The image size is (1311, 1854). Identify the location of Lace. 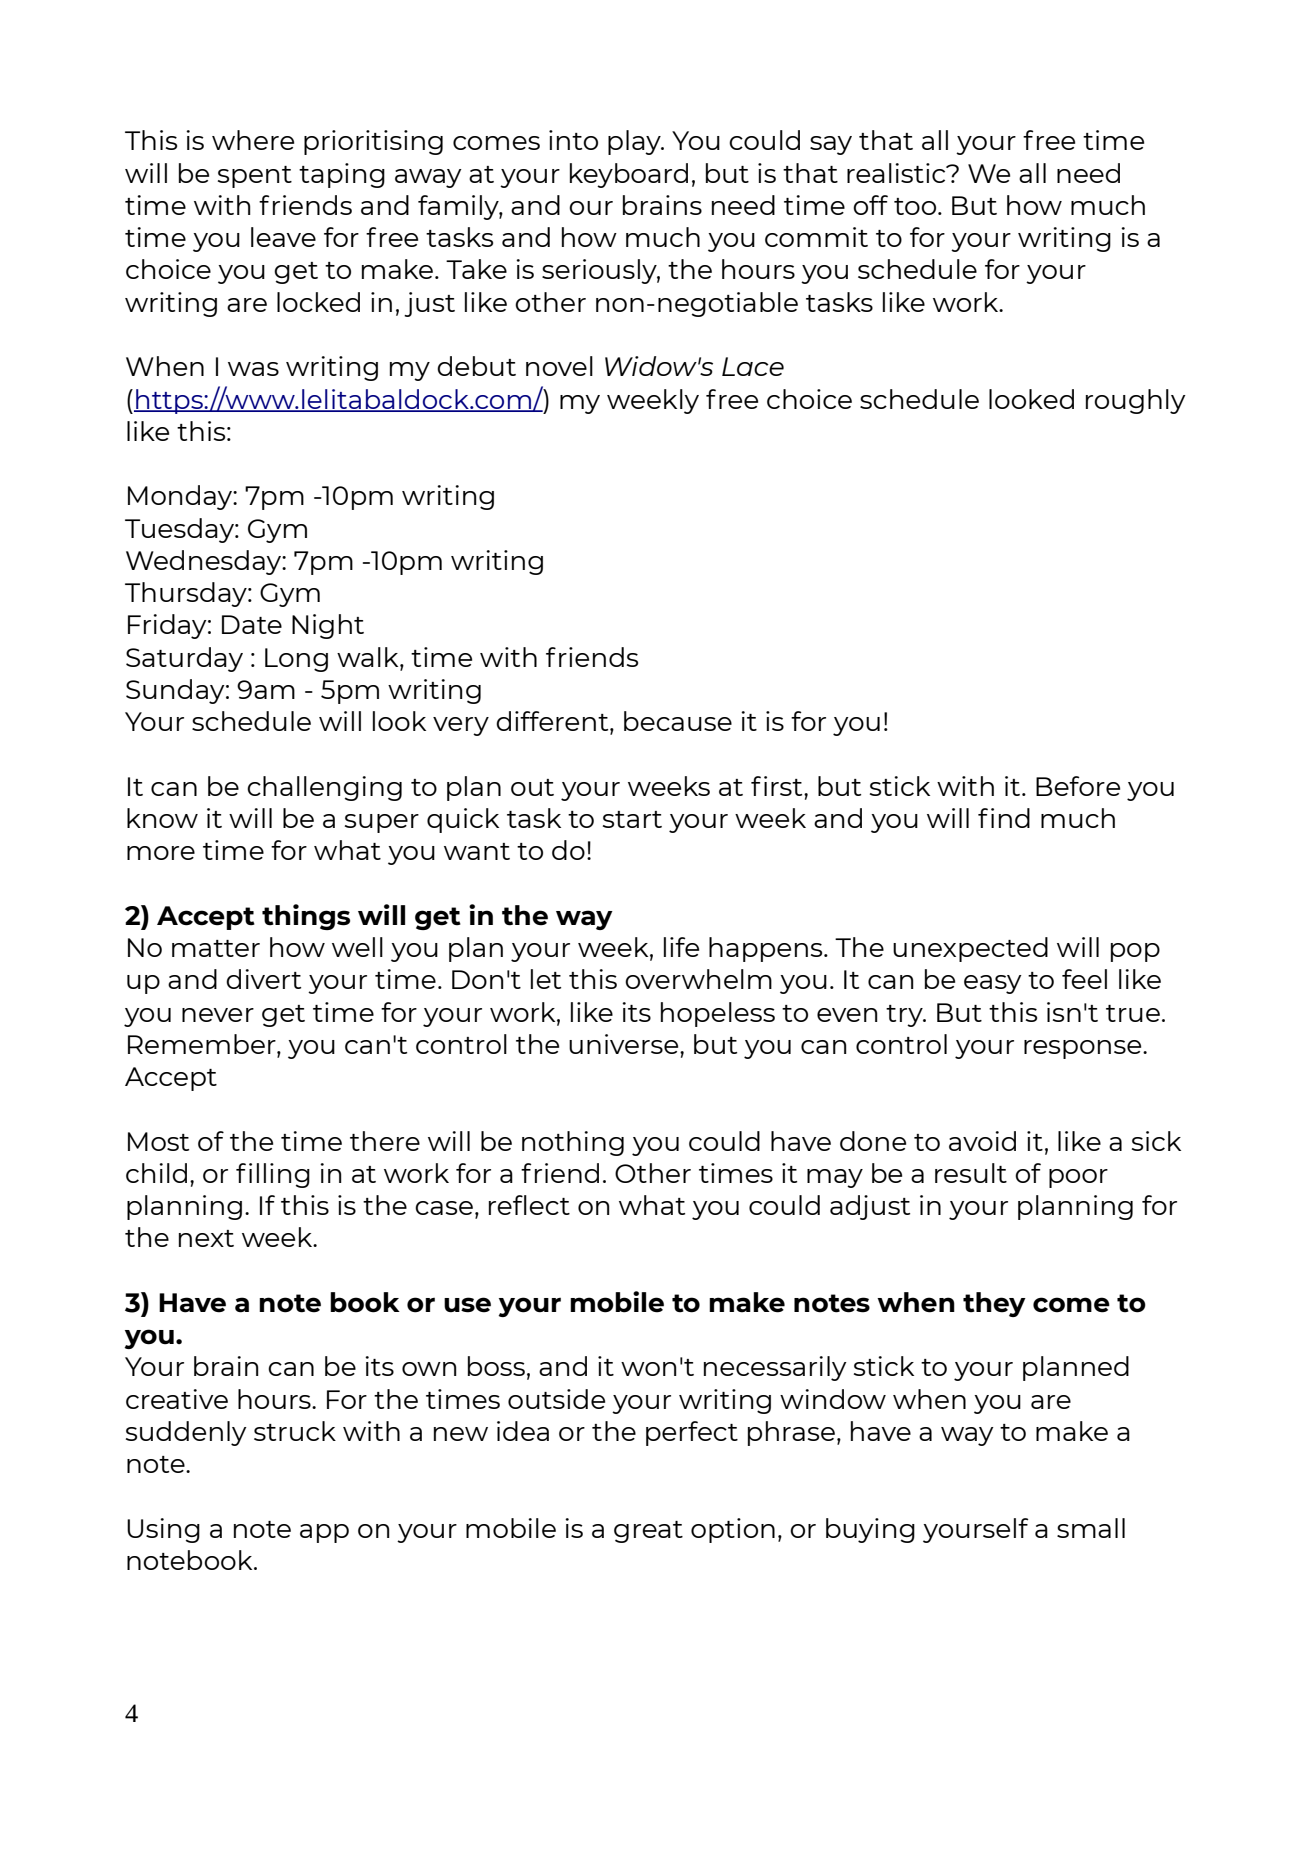
(753, 366).
